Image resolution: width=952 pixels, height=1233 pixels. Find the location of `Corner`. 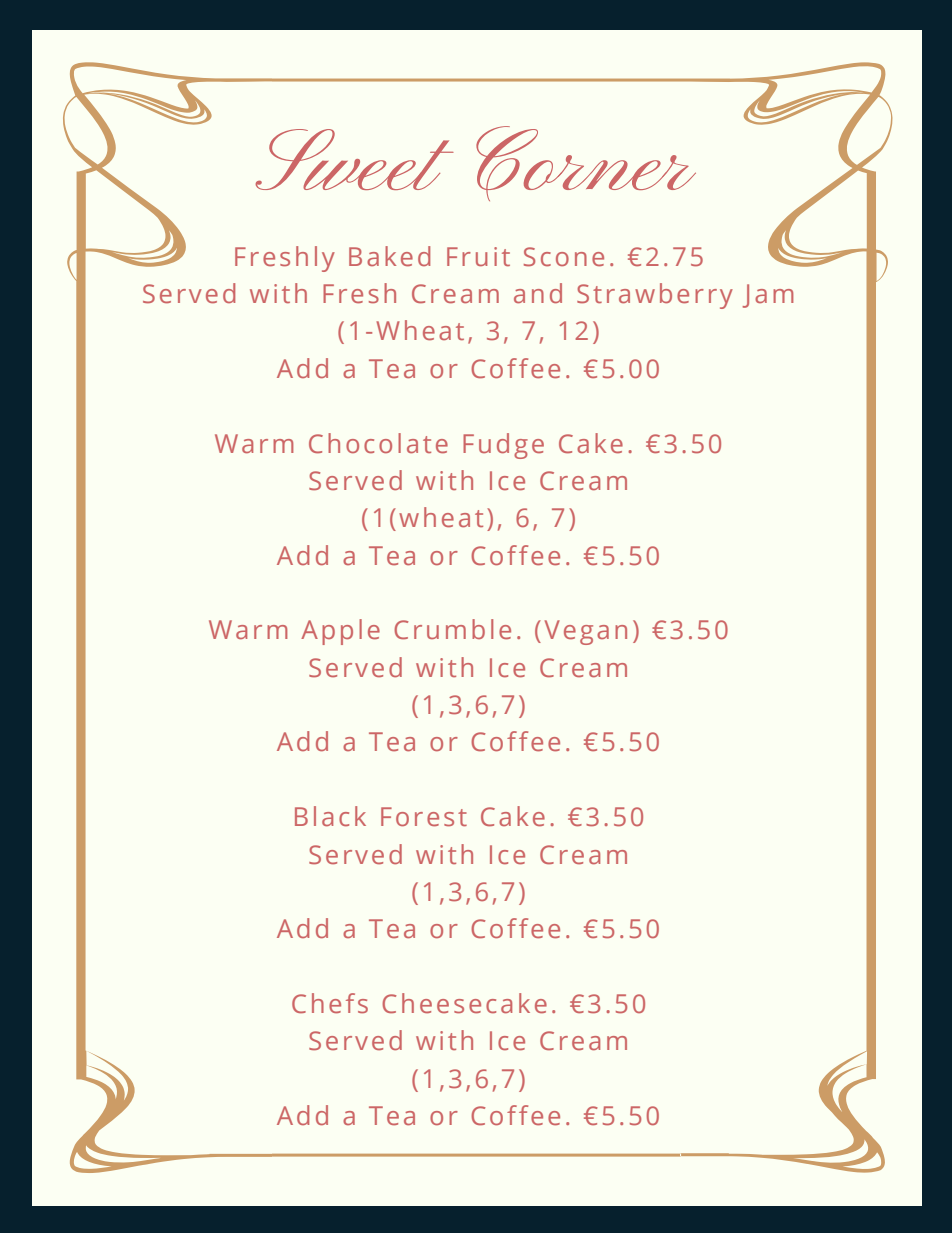

Corner is located at coordinates (586, 163).
